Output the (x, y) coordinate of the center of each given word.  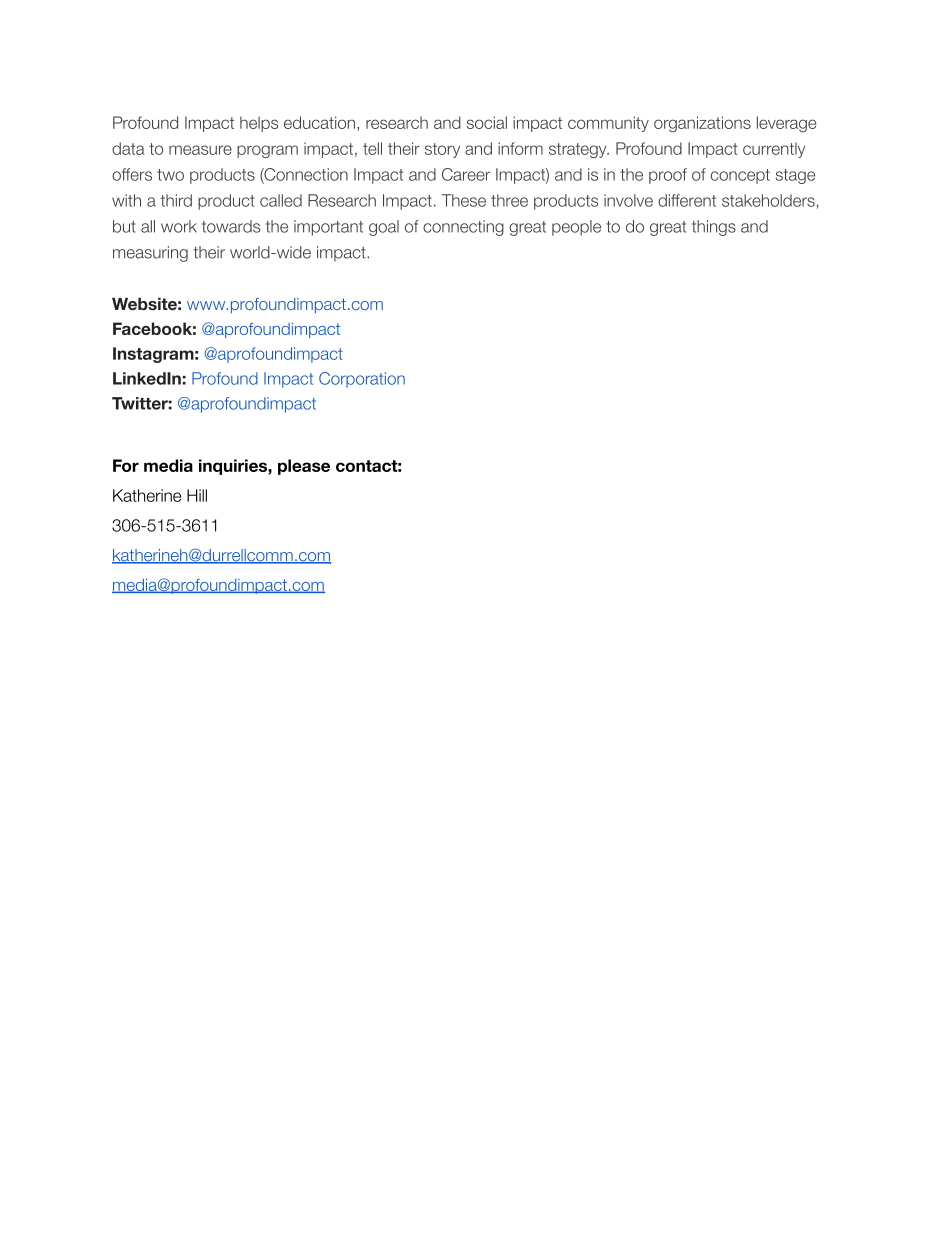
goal (384, 228)
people (576, 228)
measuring (150, 254)
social (487, 122)
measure (200, 150)
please (304, 467)
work (179, 226)
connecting (463, 228)
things (714, 228)
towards (231, 226)
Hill (197, 495)
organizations (702, 124)
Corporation (362, 380)
